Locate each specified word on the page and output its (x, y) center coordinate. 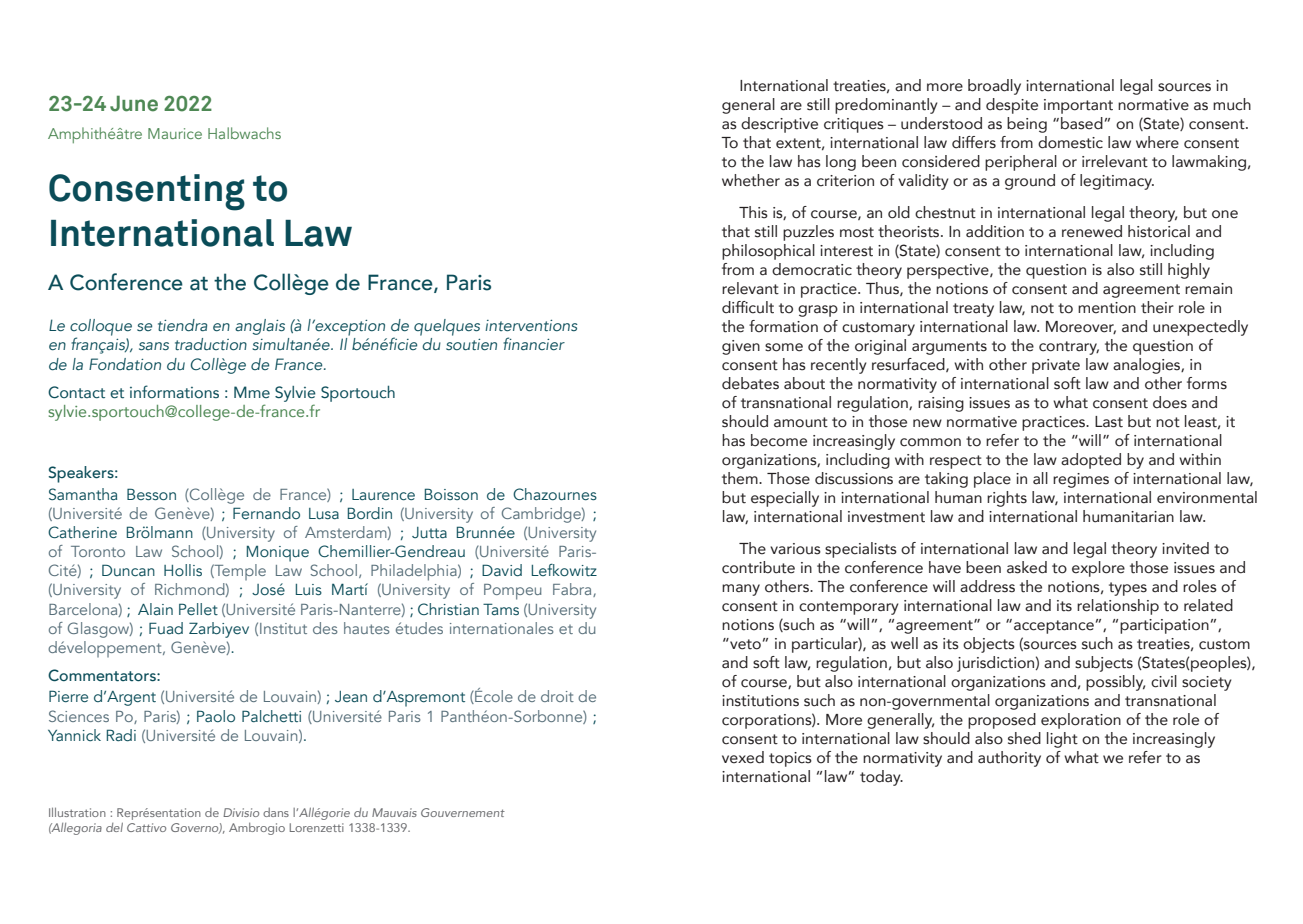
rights (1007, 499)
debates (750, 383)
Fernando (266, 513)
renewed (1092, 231)
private (1056, 366)
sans (154, 346)
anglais (260, 327)
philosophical (768, 252)
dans (276, 812)
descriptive (779, 125)
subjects (1104, 664)
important (1078, 106)
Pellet (198, 609)
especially (785, 499)
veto (744, 644)
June (134, 103)
